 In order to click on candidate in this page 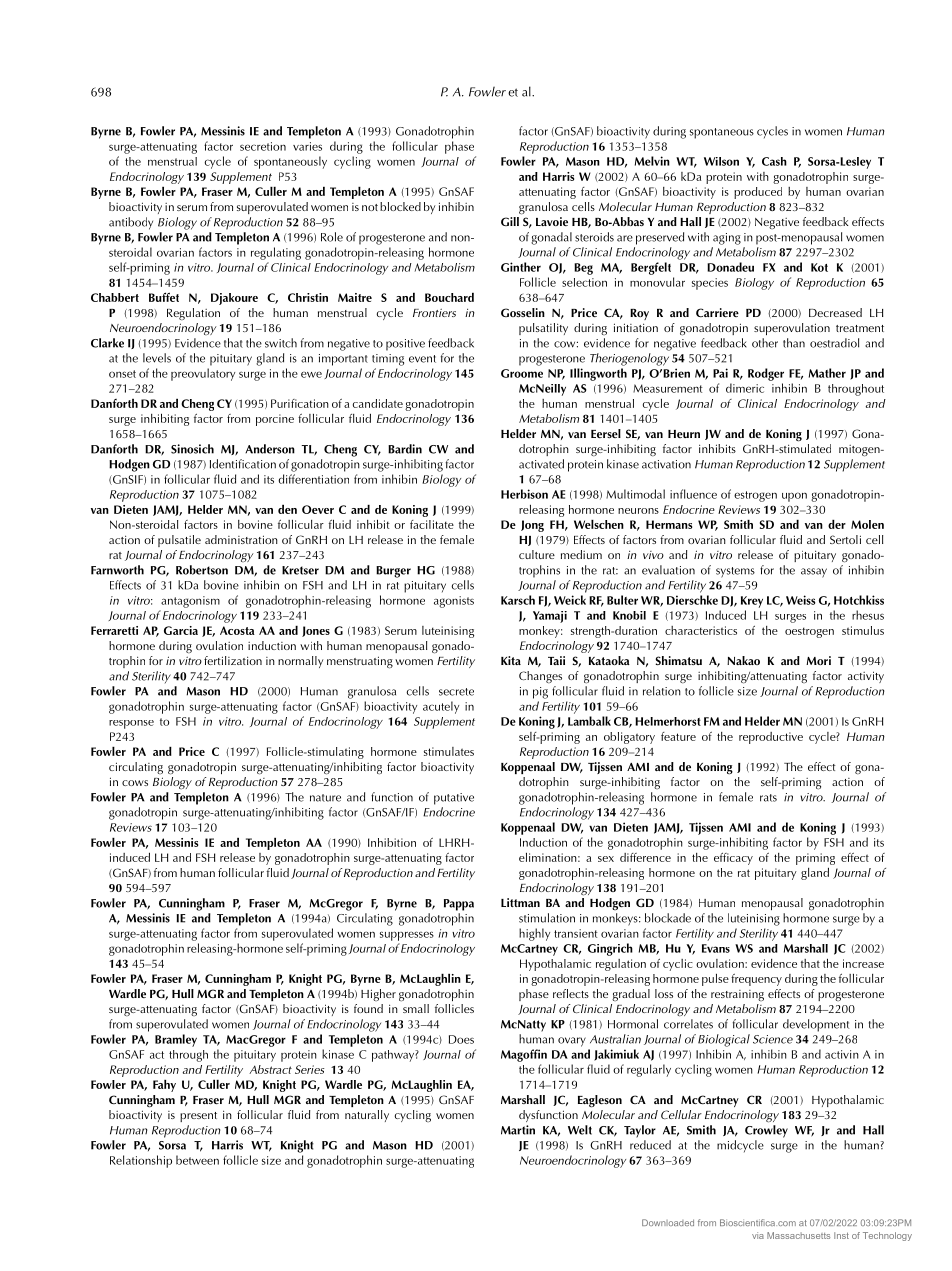, I will do `click(378, 403)`.
